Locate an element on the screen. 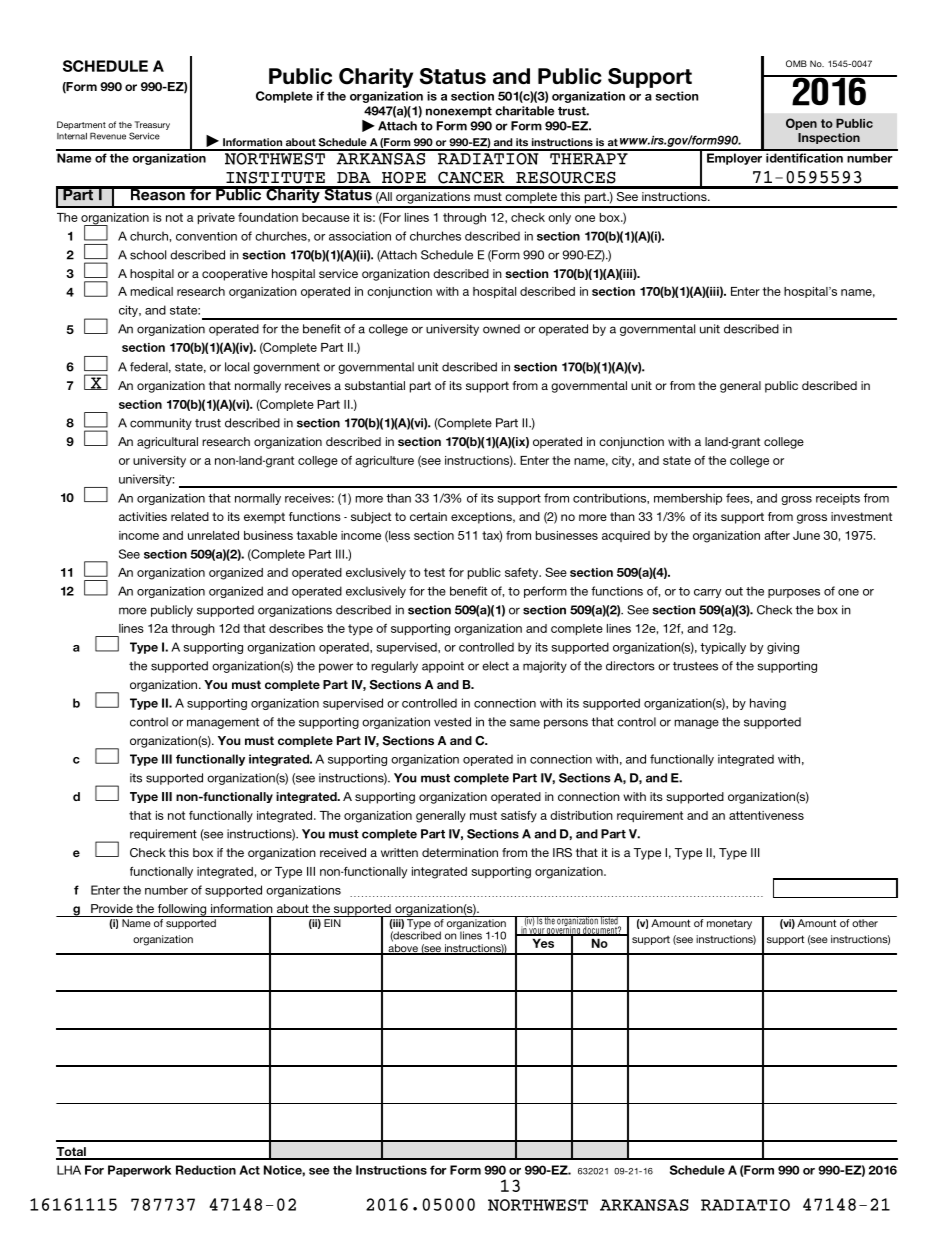  determination is located at coordinates (460, 852).
